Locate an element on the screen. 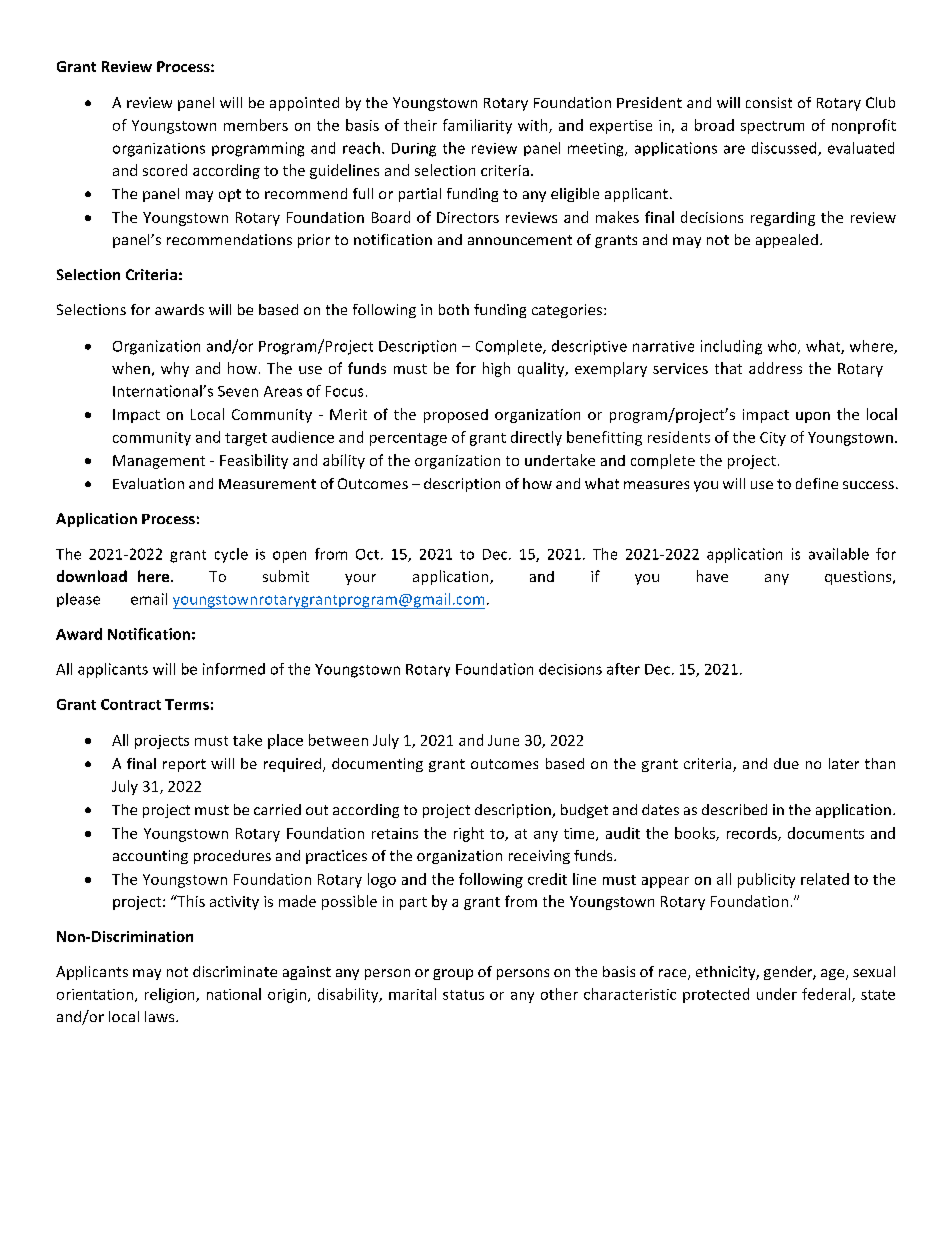 The width and height of the screenshot is (952, 1233). religion is located at coordinates (171, 995).
